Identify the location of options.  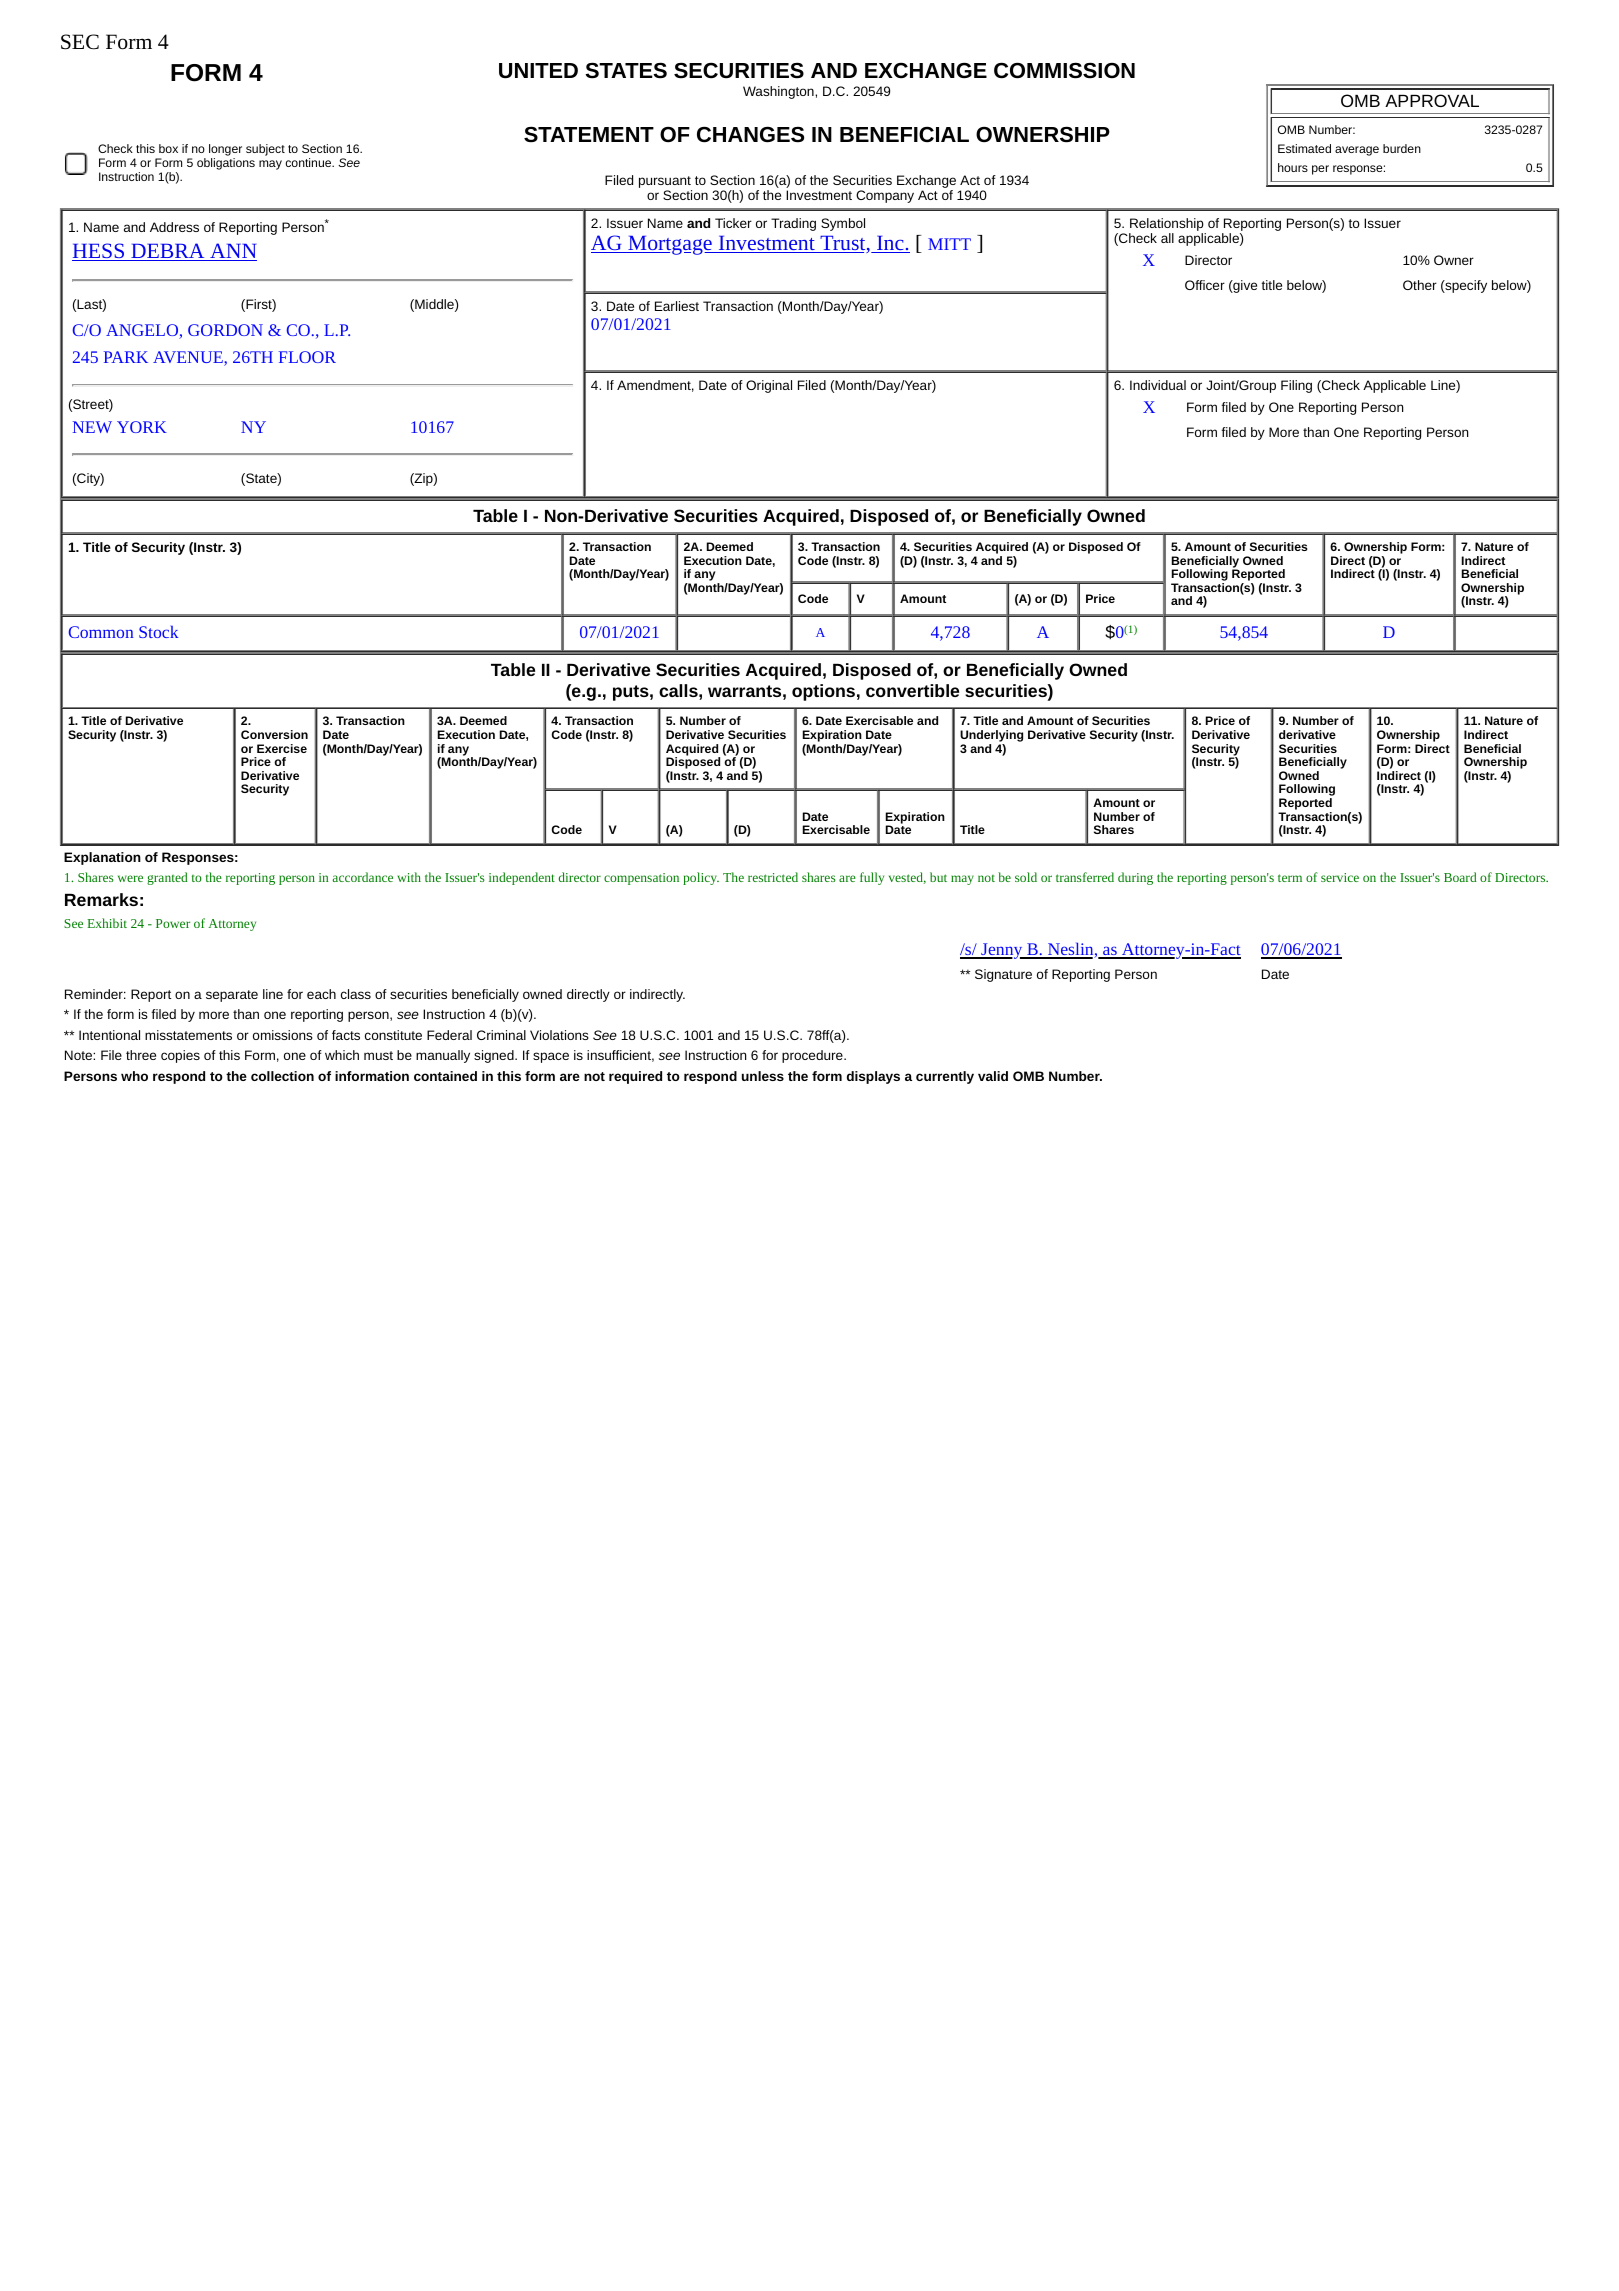
(823, 692).
